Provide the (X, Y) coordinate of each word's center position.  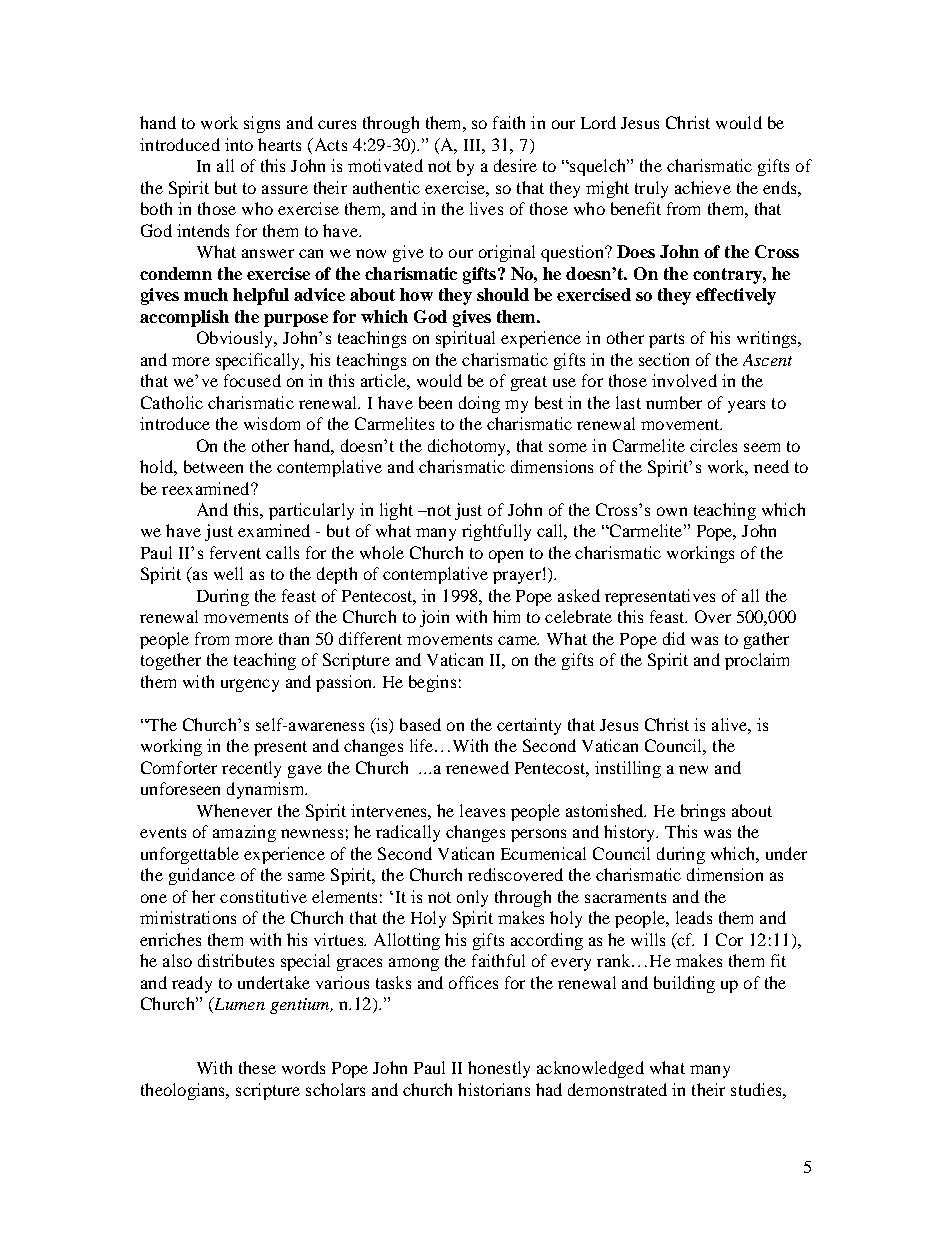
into (239, 144)
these (257, 1067)
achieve (703, 187)
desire (515, 165)
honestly (499, 1069)
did (674, 638)
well (228, 573)
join (434, 618)
